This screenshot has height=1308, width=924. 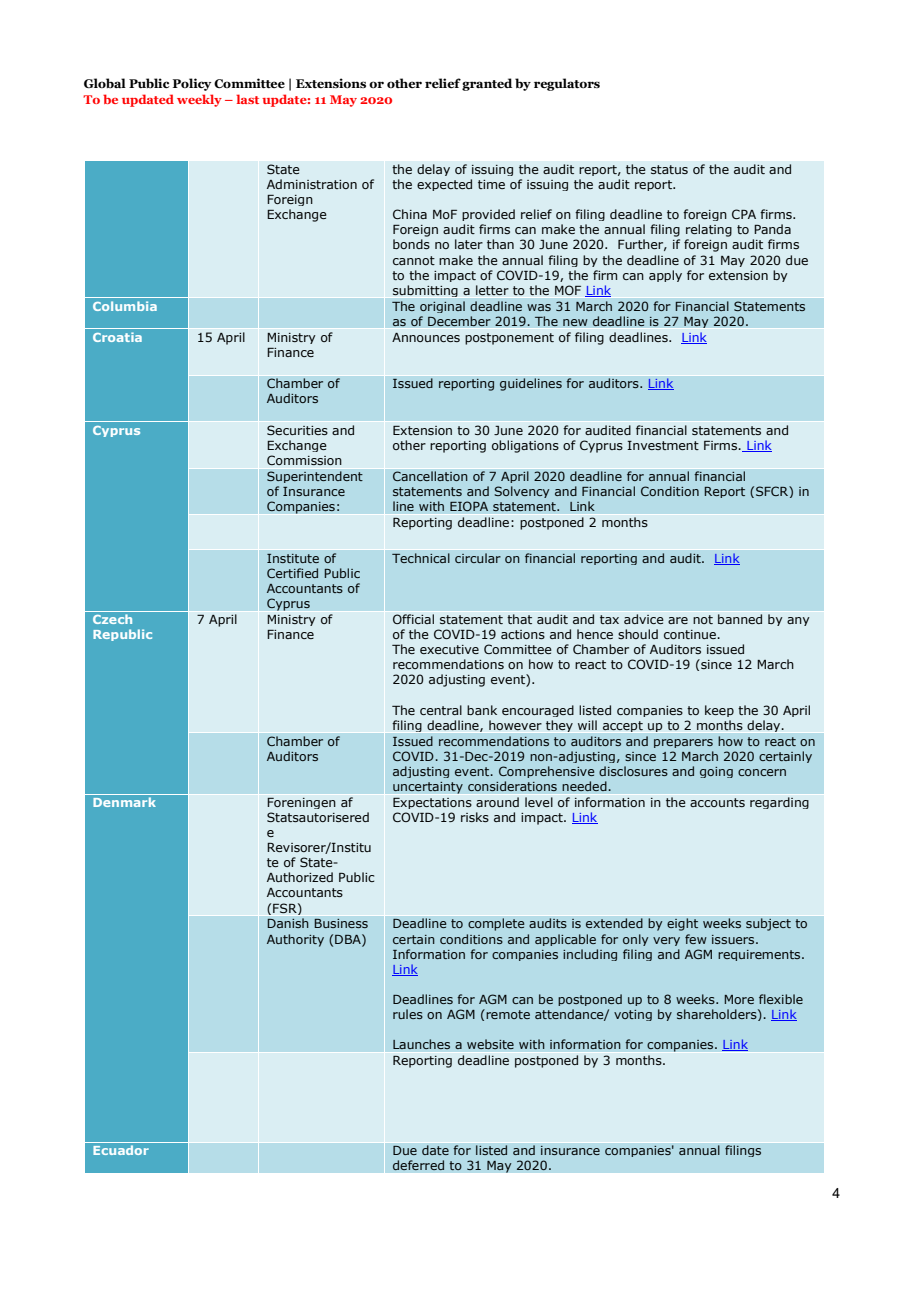 What do you see at coordinates (669, 169) in the screenshot?
I see `status` at bounding box center [669, 169].
